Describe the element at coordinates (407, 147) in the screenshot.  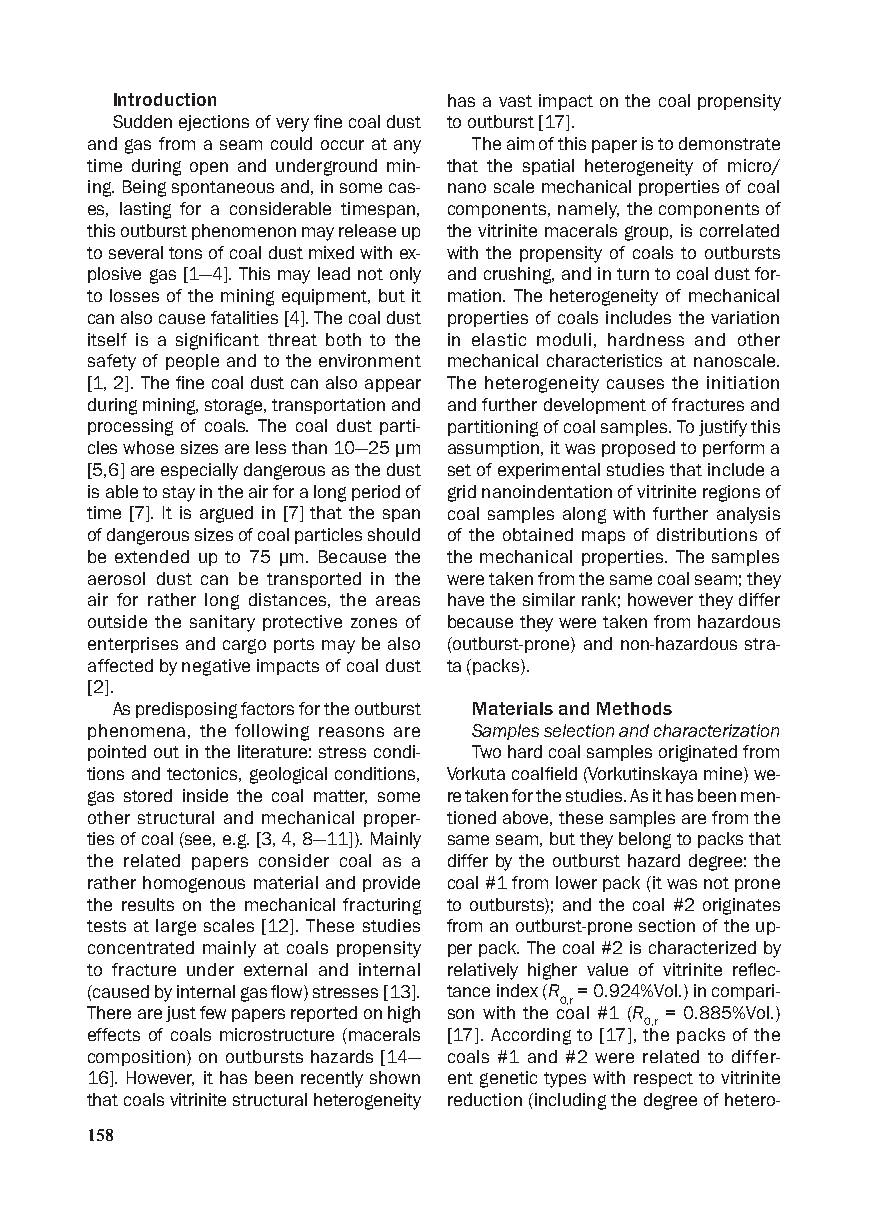
I see `any` at that location.
